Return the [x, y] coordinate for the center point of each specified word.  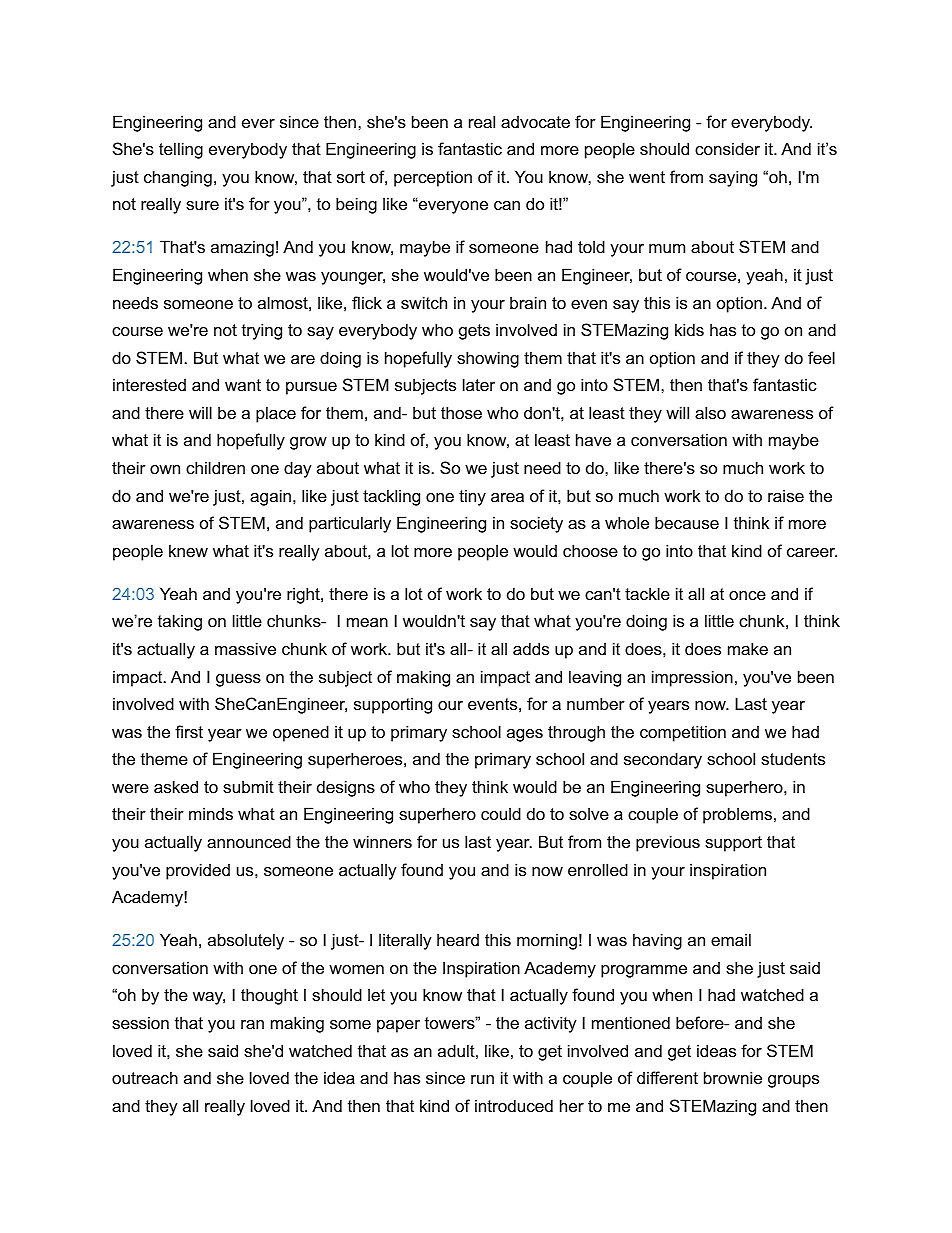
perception [433, 178]
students [793, 758]
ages [525, 735]
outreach [145, 1077]
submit [248, 786]
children [215, 467]
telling [181, 150]
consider [727, 148]
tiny [472, 497]
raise [786, 495]
